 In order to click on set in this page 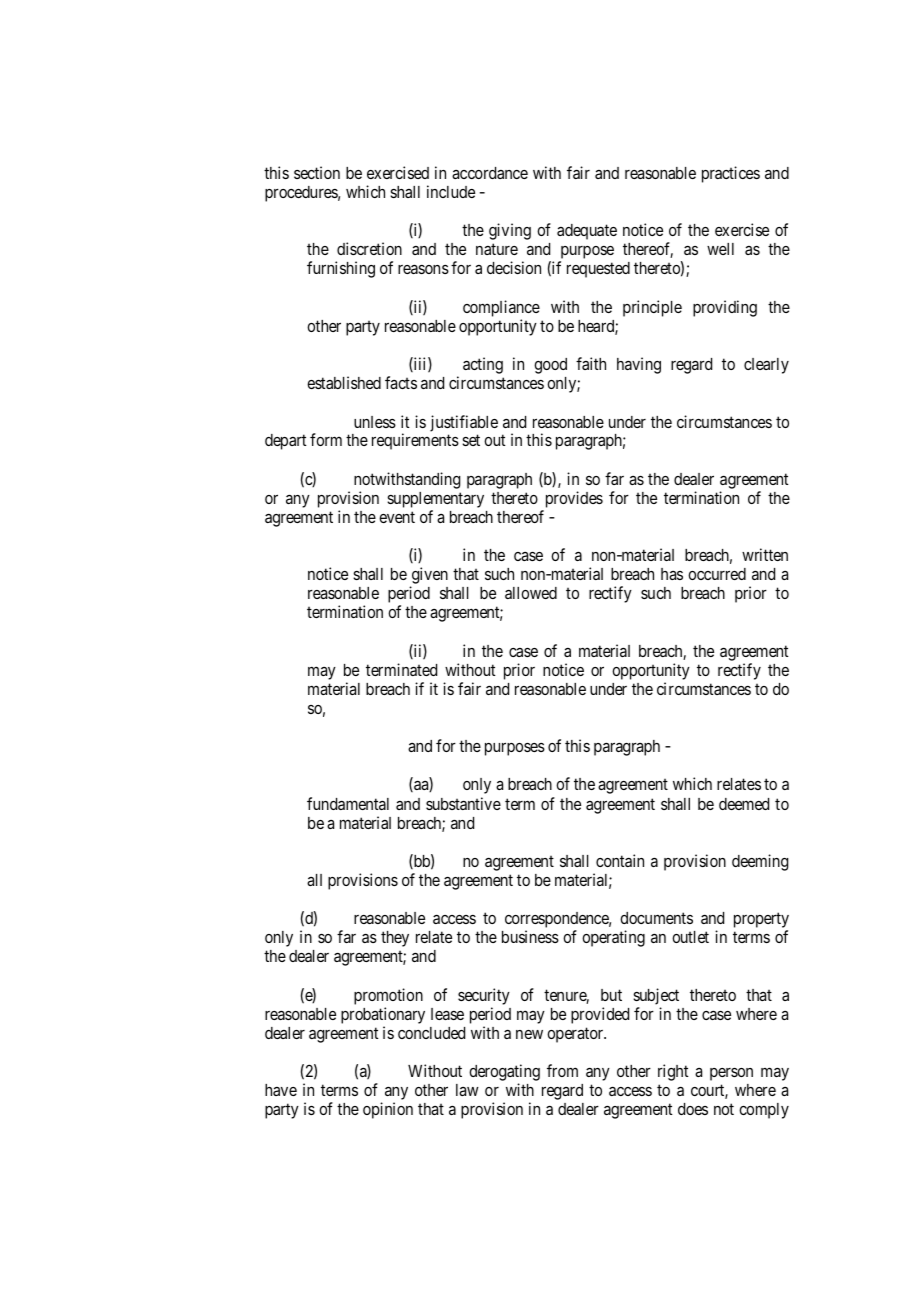, I will do `click(471, 440)`.
